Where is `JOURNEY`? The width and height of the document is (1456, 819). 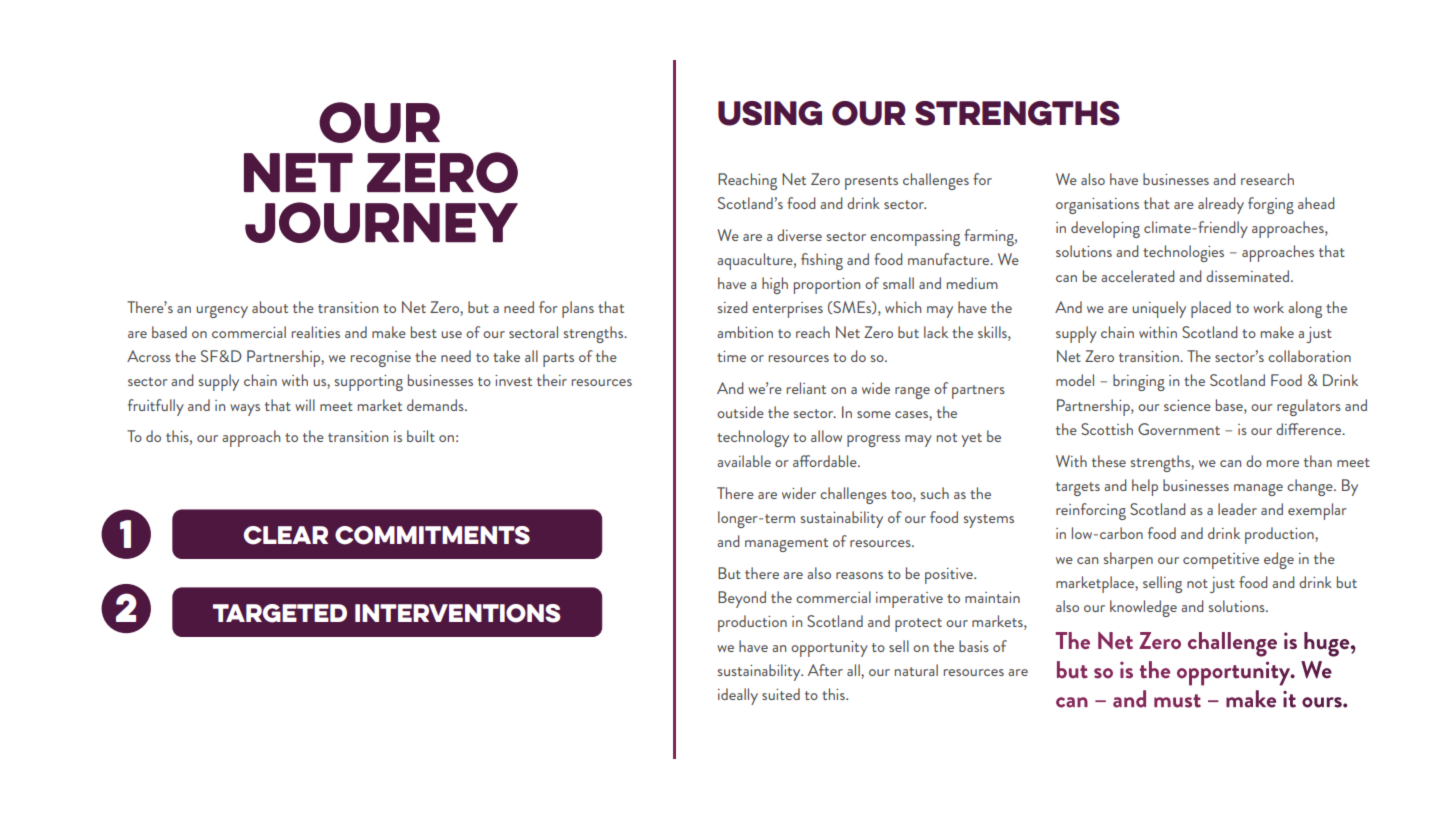 JOURNEY is located at coordinates (381, 222).
